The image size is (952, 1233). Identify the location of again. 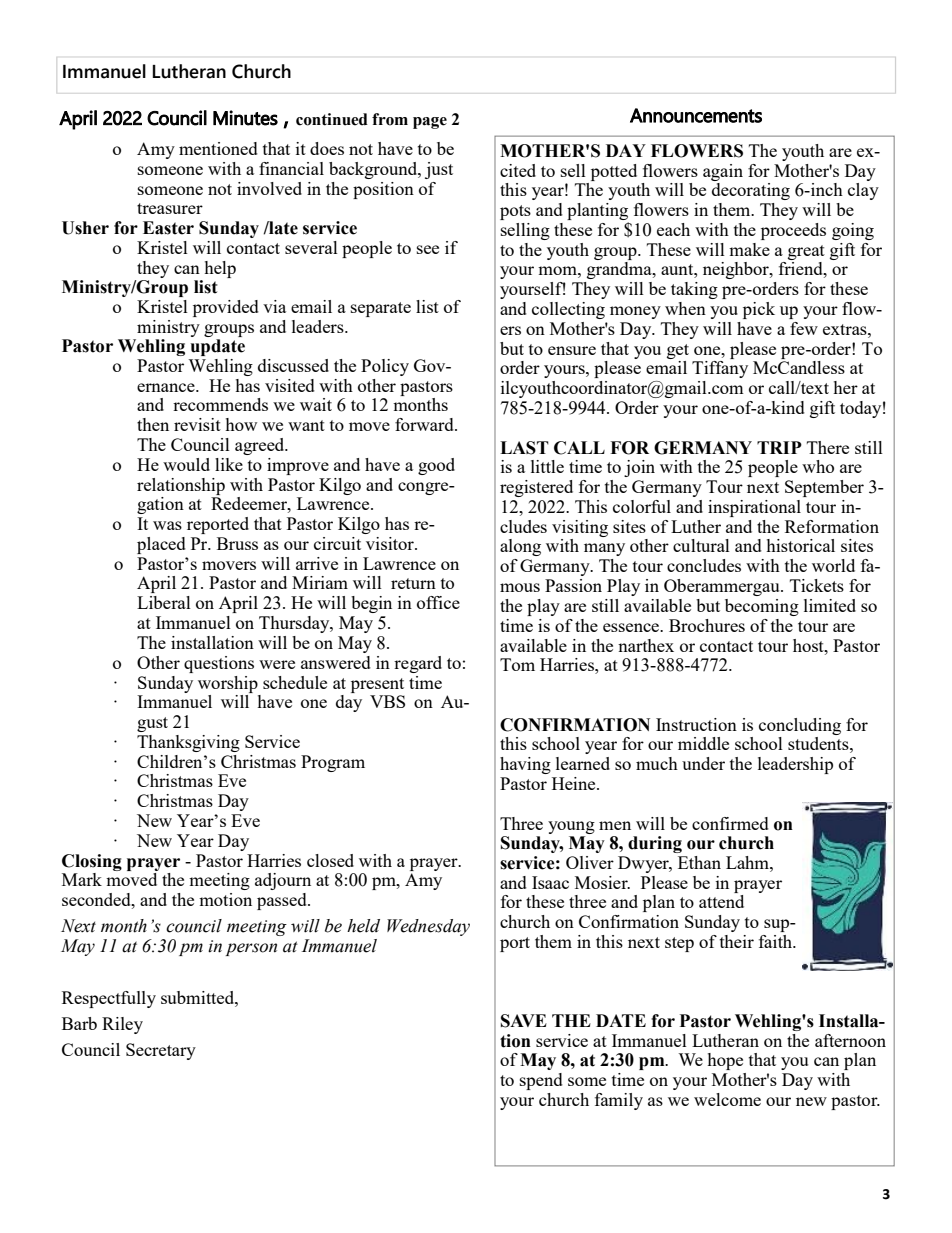
(723, 172).
